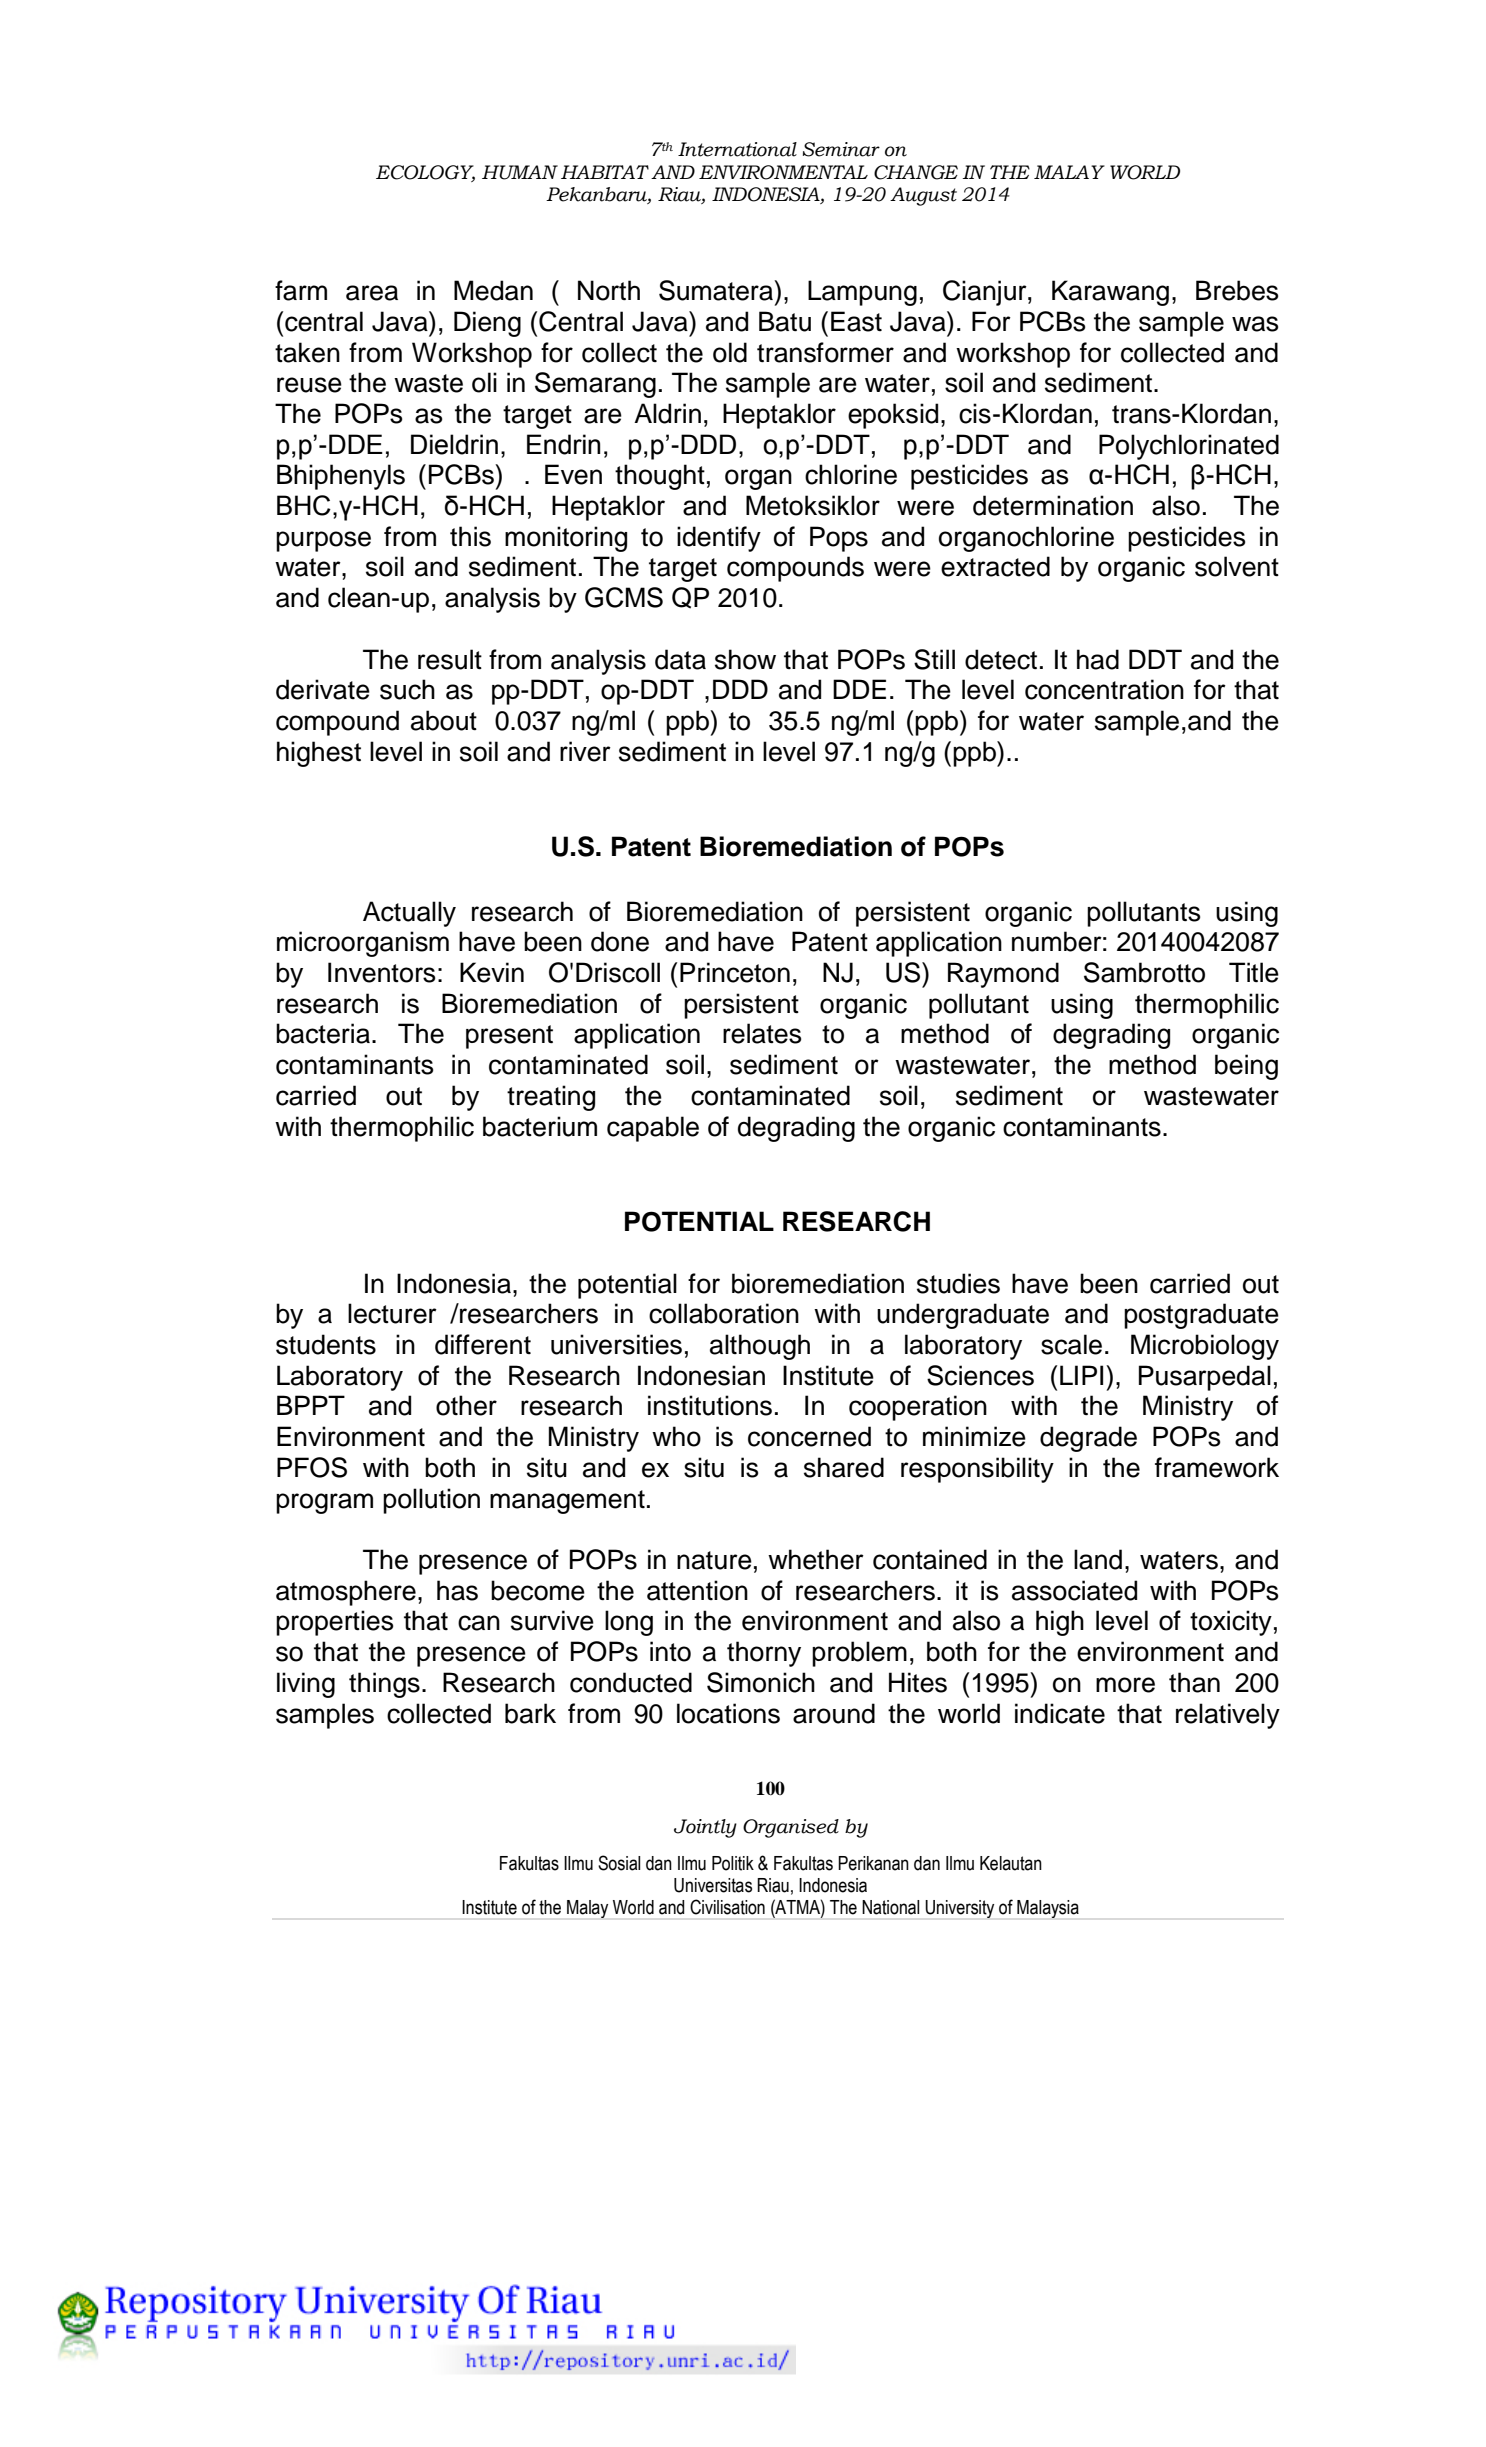 The width and height of the page is (1486, 2447). Describe the element at coordinates (719, 539) in the page. I see `identify` at that location.
